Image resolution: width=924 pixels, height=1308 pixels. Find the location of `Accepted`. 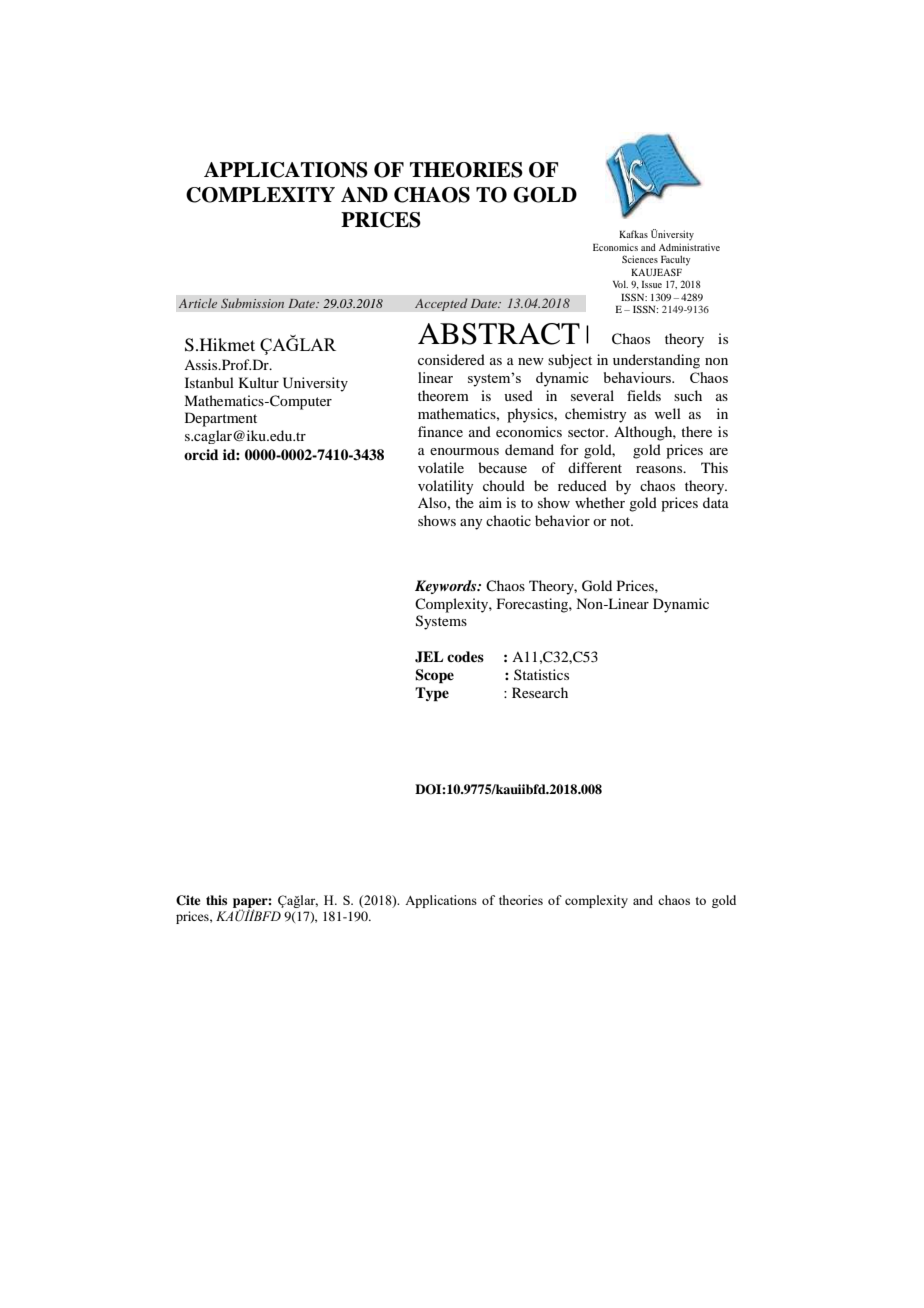

Accepted is located at coordinates (441, 304).
